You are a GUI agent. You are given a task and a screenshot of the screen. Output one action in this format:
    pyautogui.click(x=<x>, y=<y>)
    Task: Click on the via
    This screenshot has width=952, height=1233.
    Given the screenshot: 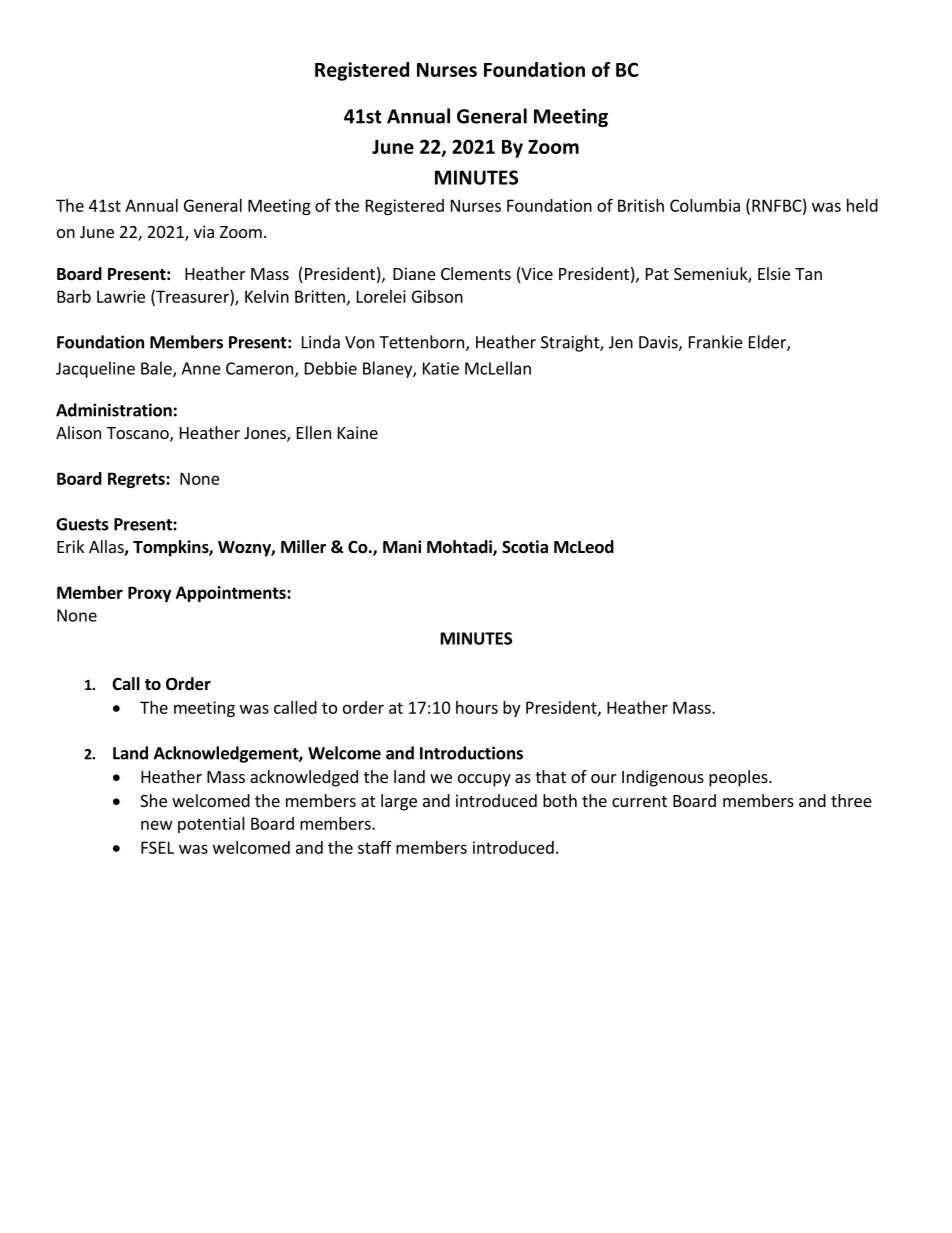 What is the action you would take?
    pyautogui.click(x=204, y=231)
